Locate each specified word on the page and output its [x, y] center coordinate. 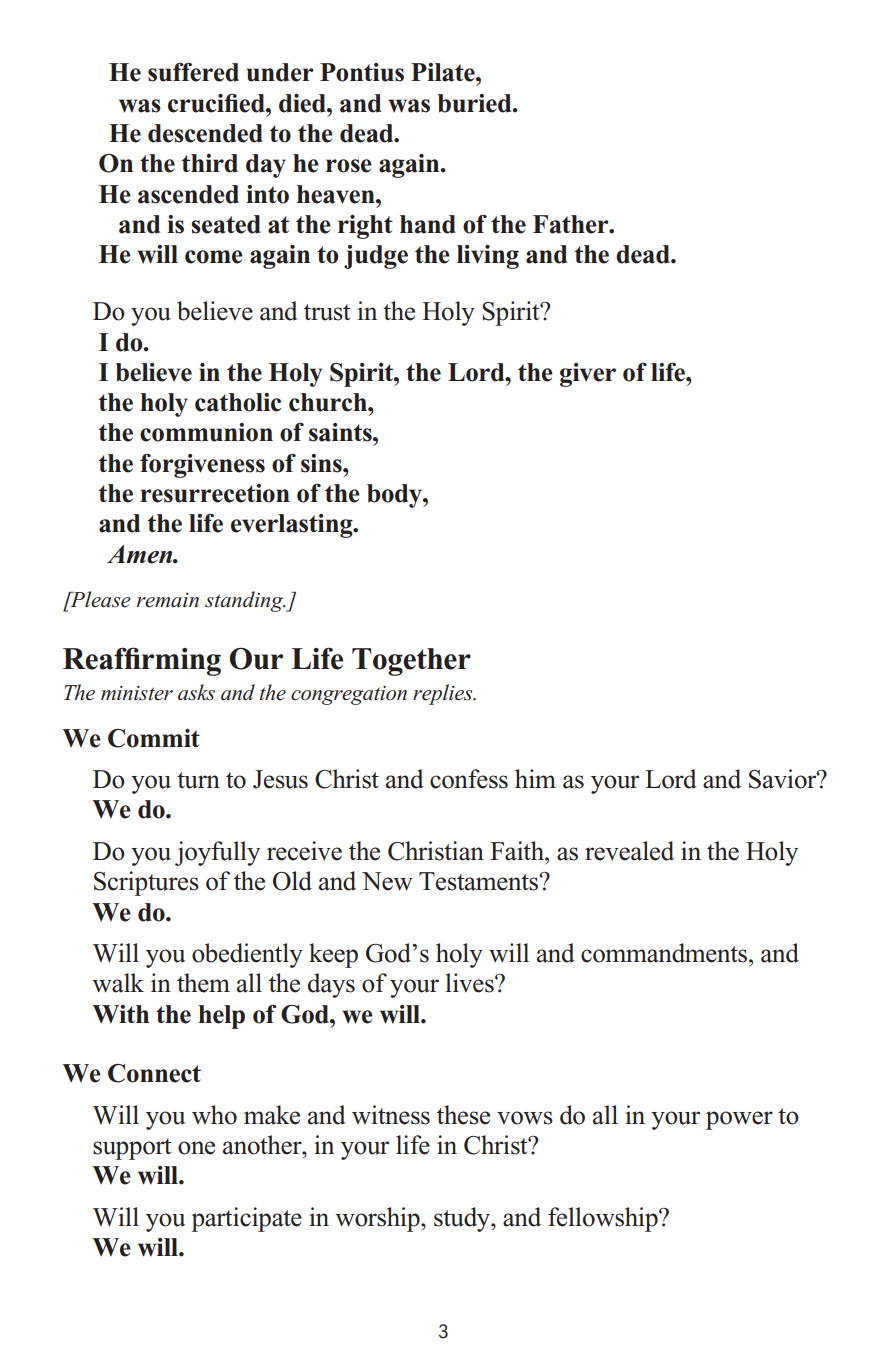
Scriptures [146, 883]
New [387, 881]
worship [378, 1219]
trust [327, 312]
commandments [665, 953]
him [535, 778]
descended [205, 133]
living [488, 257]
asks [196, 692]
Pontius [362, 72]
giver [588, 375]
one [196, 1148]
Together [411, 662]
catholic [238, 402]
